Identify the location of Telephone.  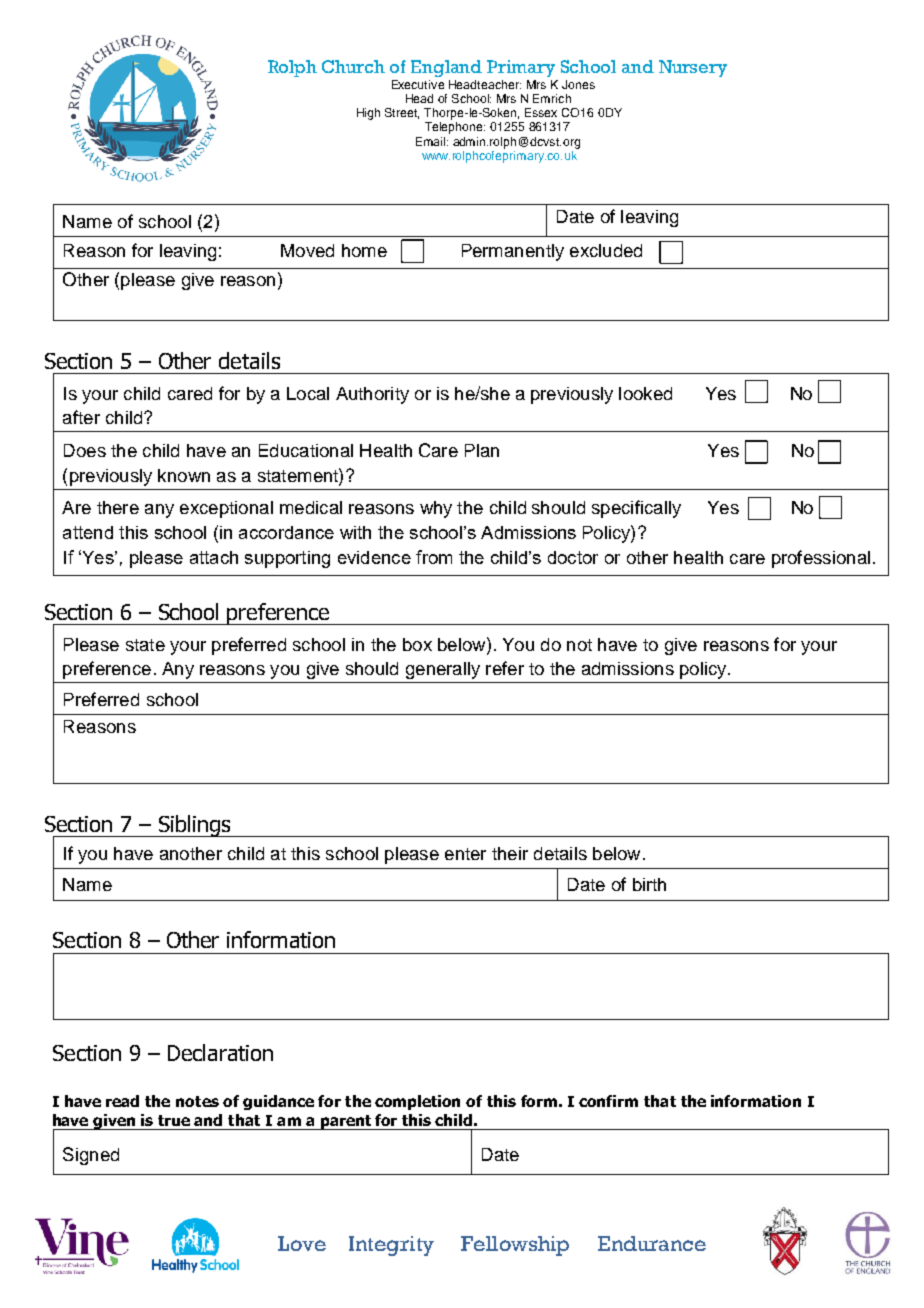
(455, 128).
